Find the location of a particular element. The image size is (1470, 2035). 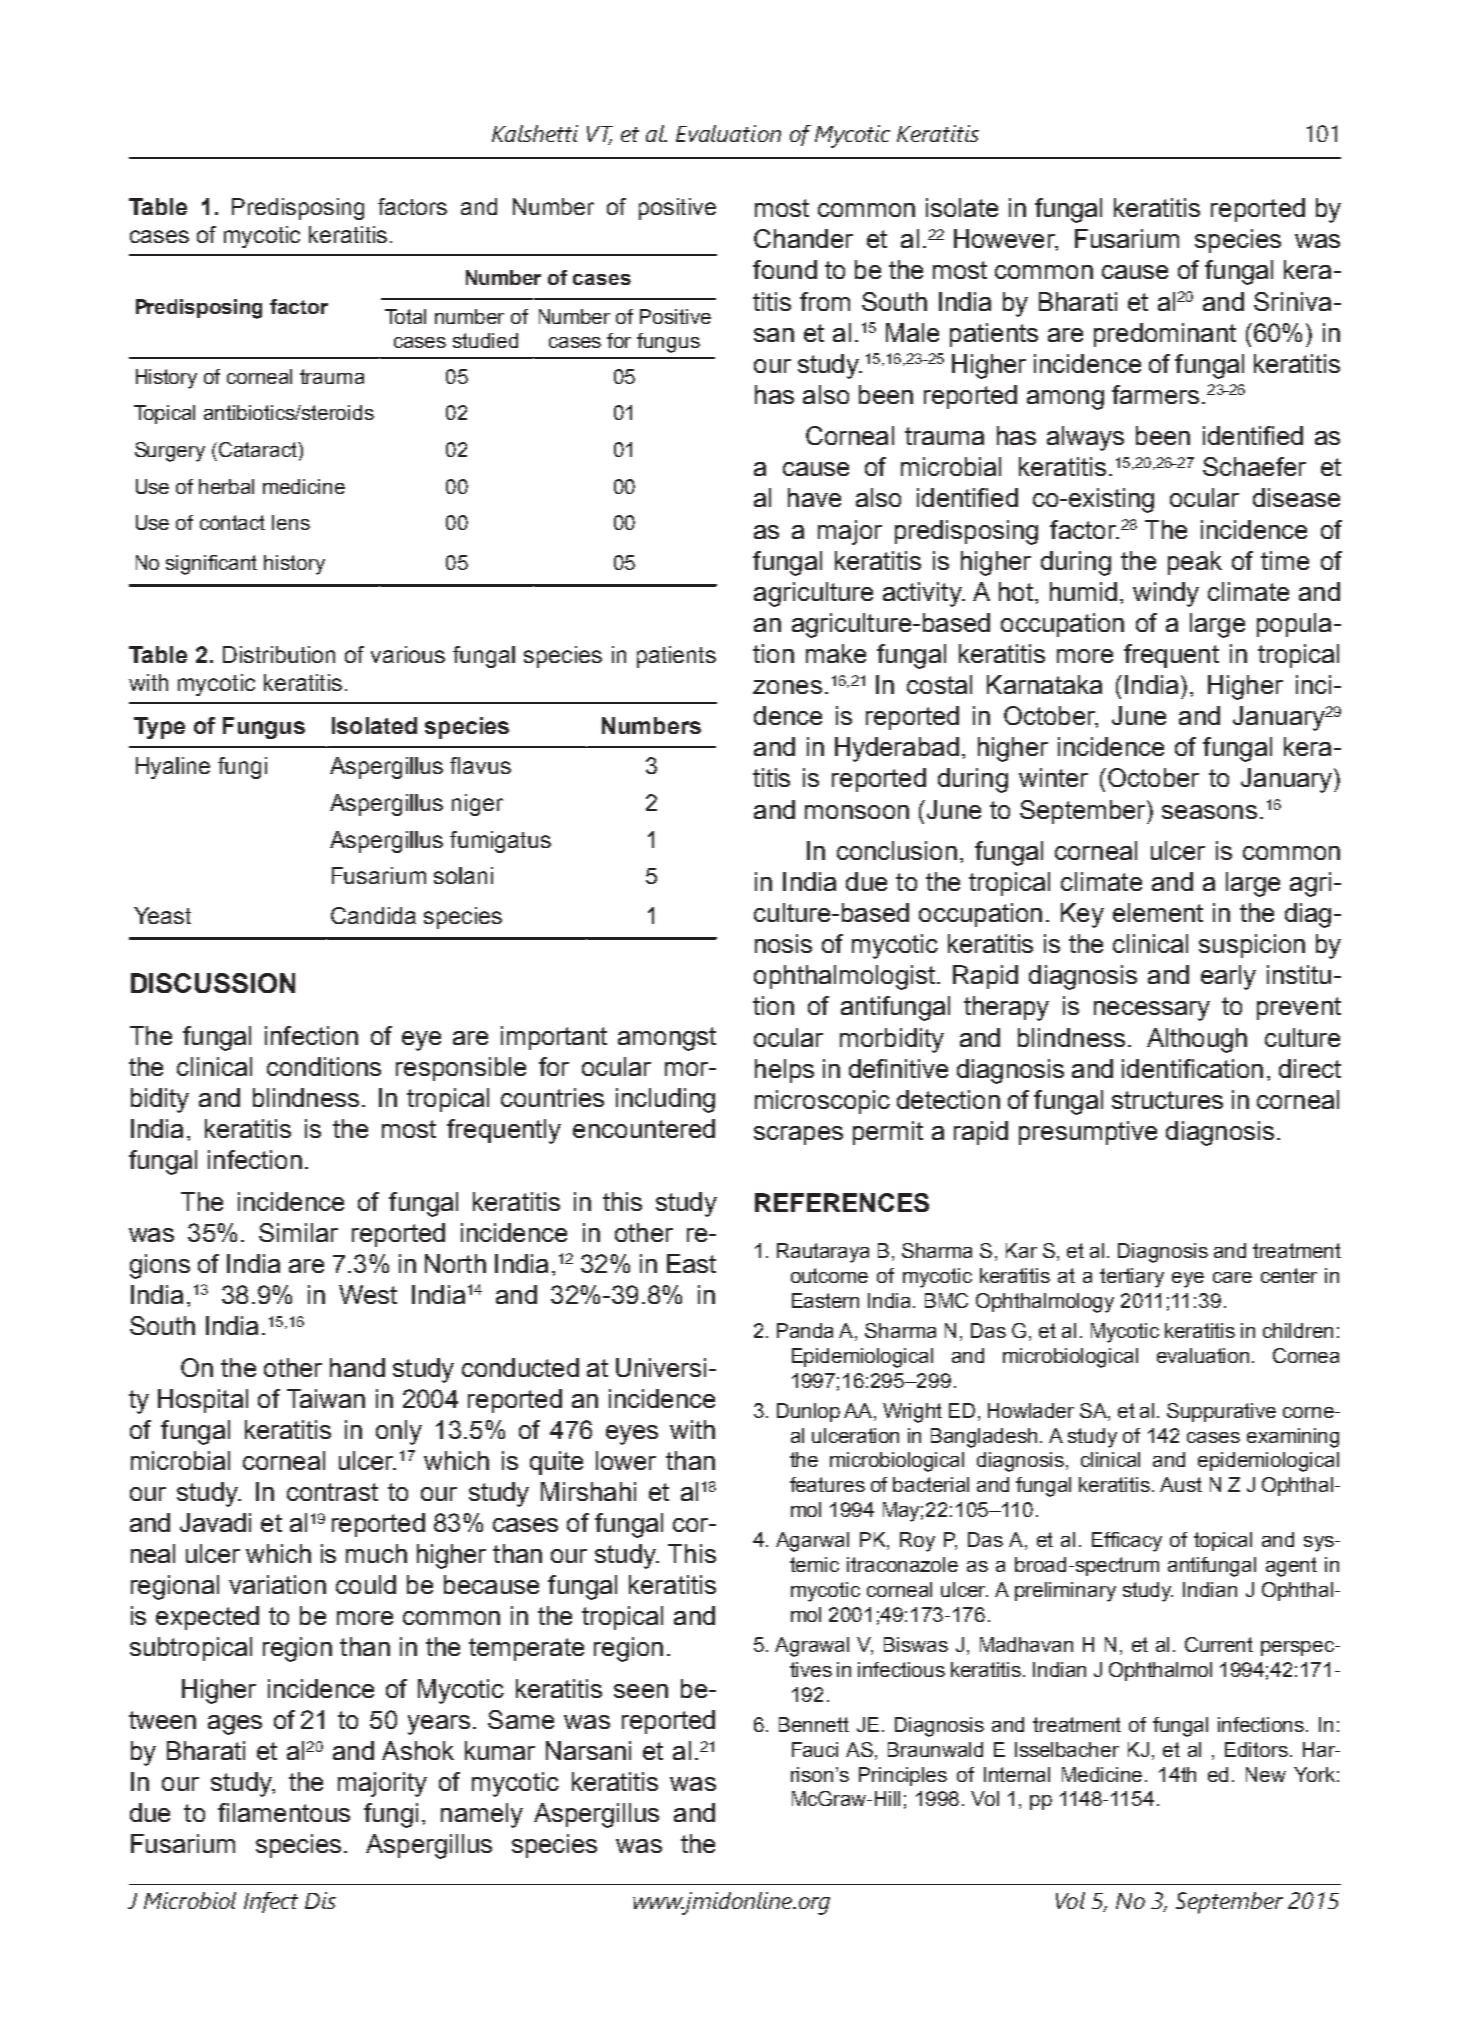

tertiary is located at coordinates (1132, 1278).
